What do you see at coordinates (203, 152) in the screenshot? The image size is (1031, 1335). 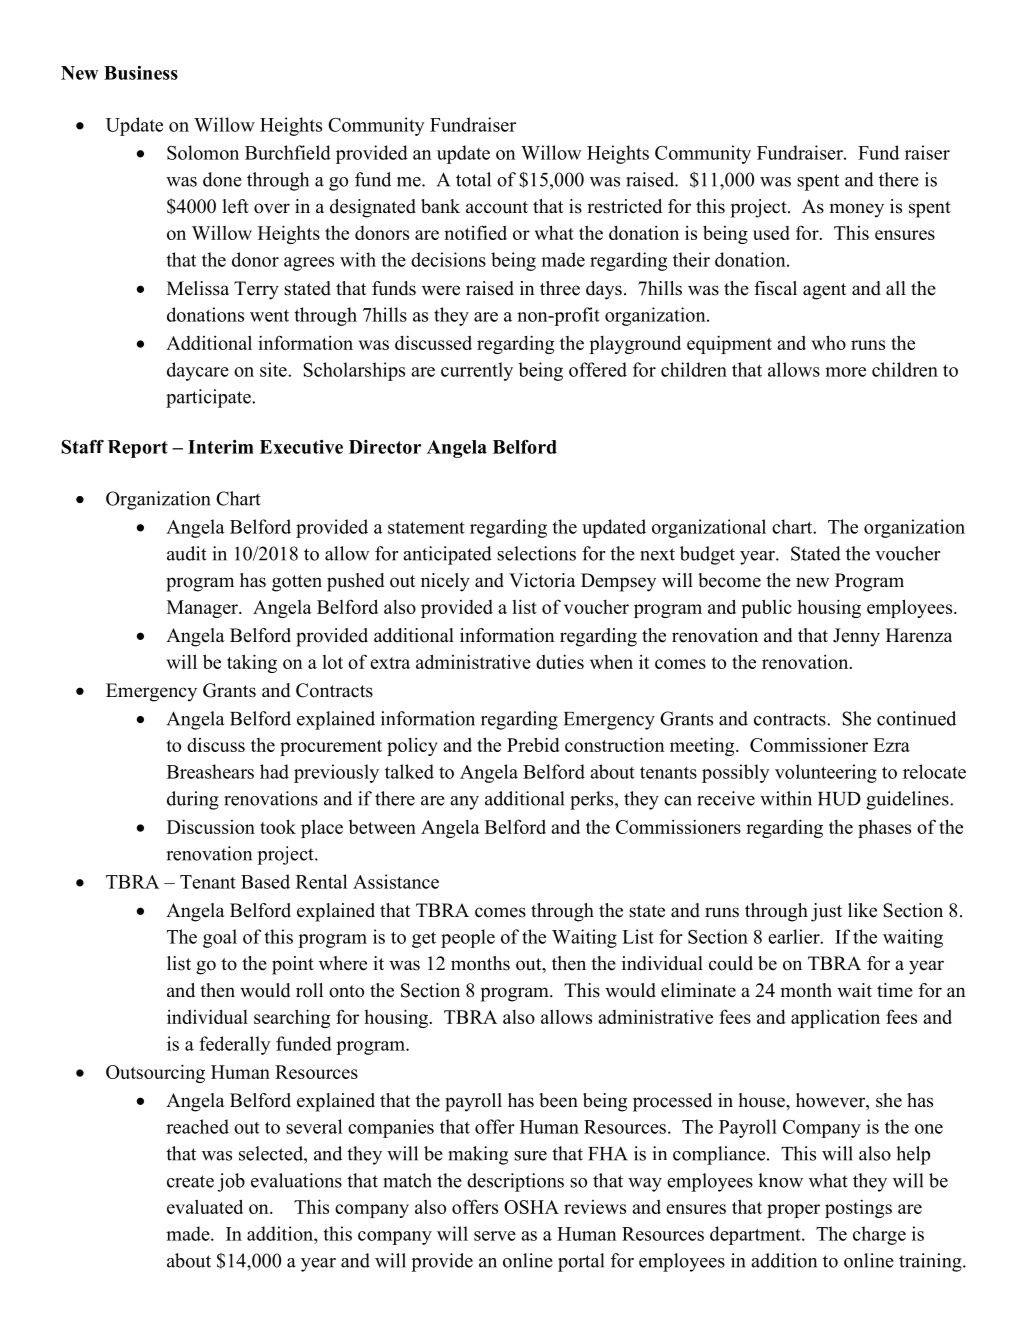 I see `Solomon` at bounding box center [203, 152].
